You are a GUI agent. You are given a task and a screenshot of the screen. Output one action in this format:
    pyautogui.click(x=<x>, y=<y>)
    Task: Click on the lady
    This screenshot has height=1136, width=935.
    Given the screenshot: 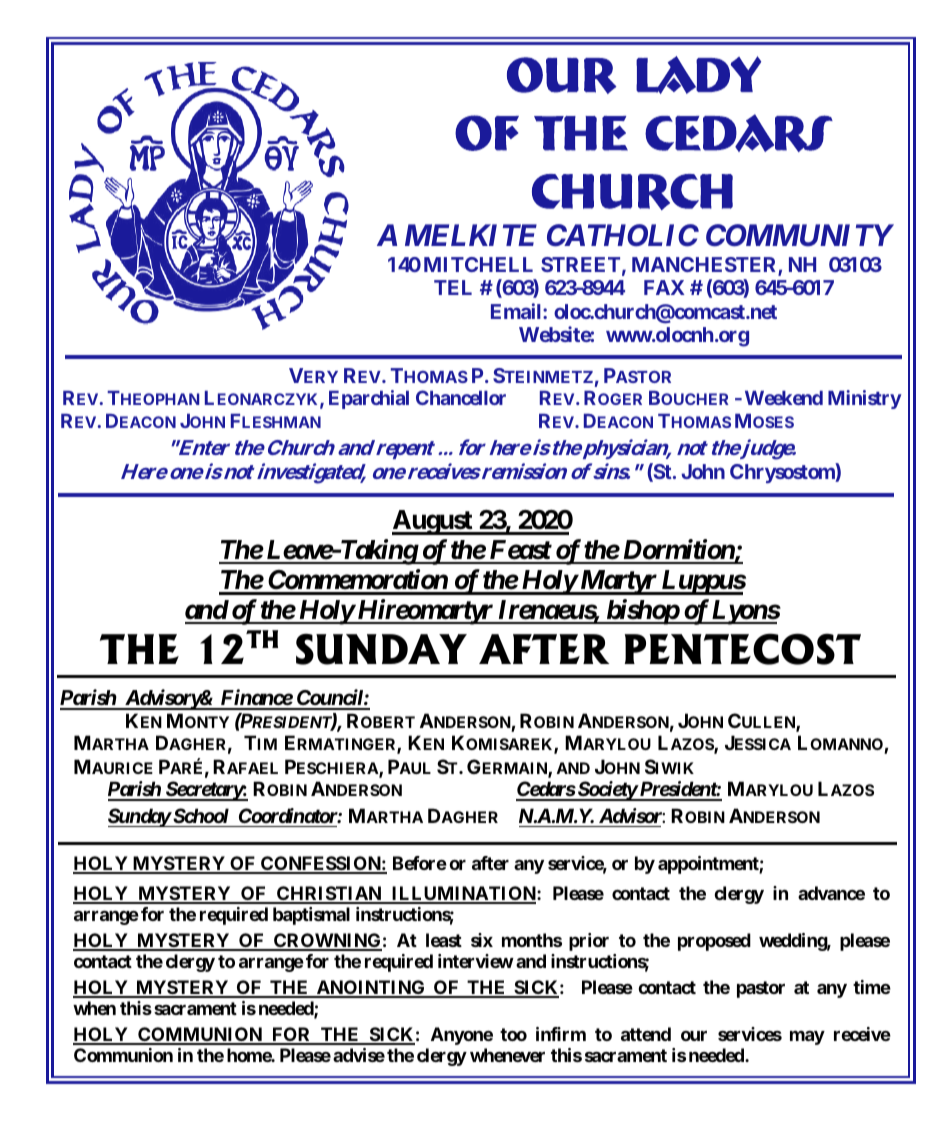 What is the action you would take?
    pyautogui.click(x=698, y=75)
